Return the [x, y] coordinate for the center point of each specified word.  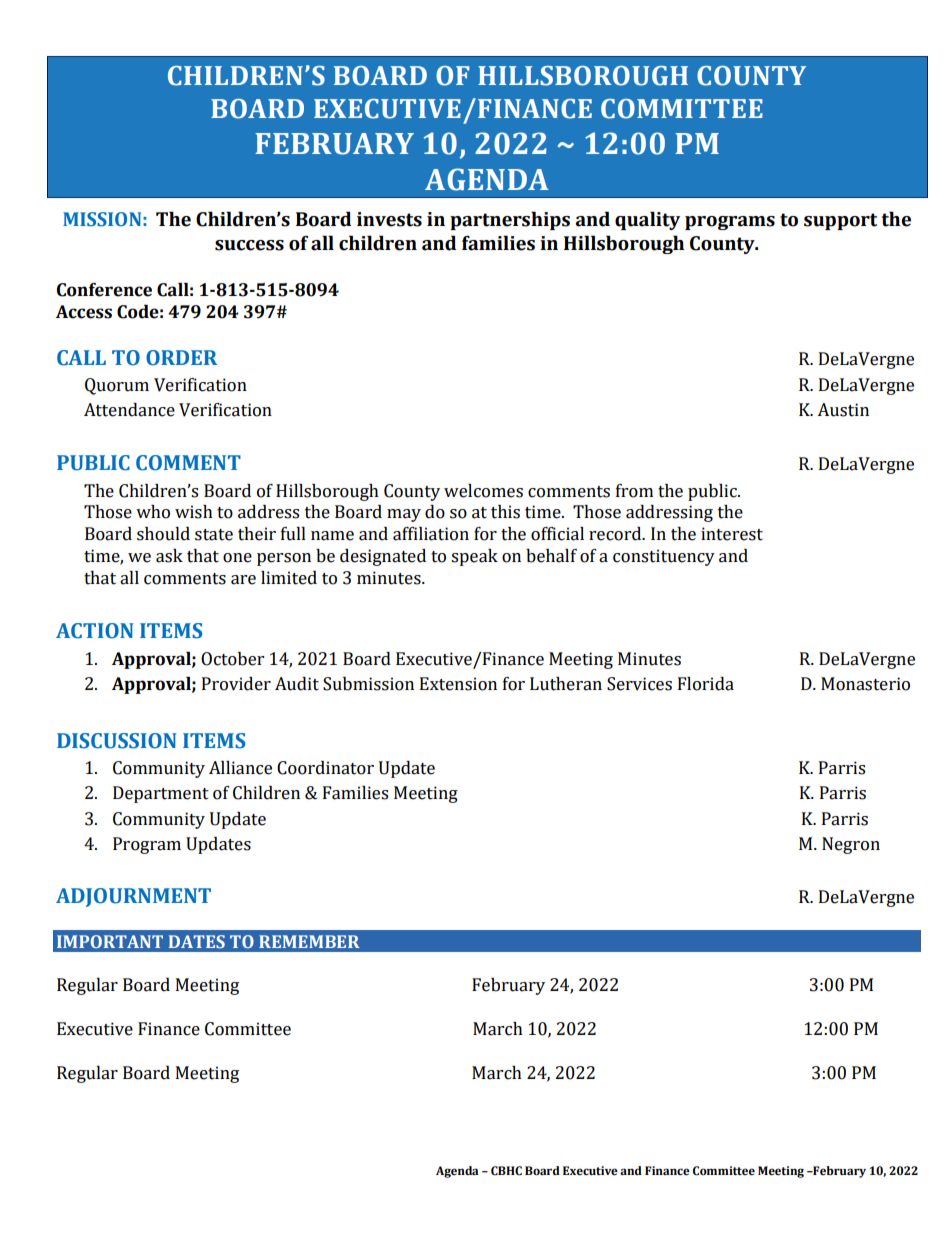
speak [474, 557]
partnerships [510, 220]
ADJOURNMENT [133, 897]
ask [169, 556]
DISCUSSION [117, 741]
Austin [843, 410]
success [249, 245]
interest [732, 534]
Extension [458, 684]
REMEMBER [309, 941]
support [840, 221]
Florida [706, 684]
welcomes [483, 491]
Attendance [129, 410]
